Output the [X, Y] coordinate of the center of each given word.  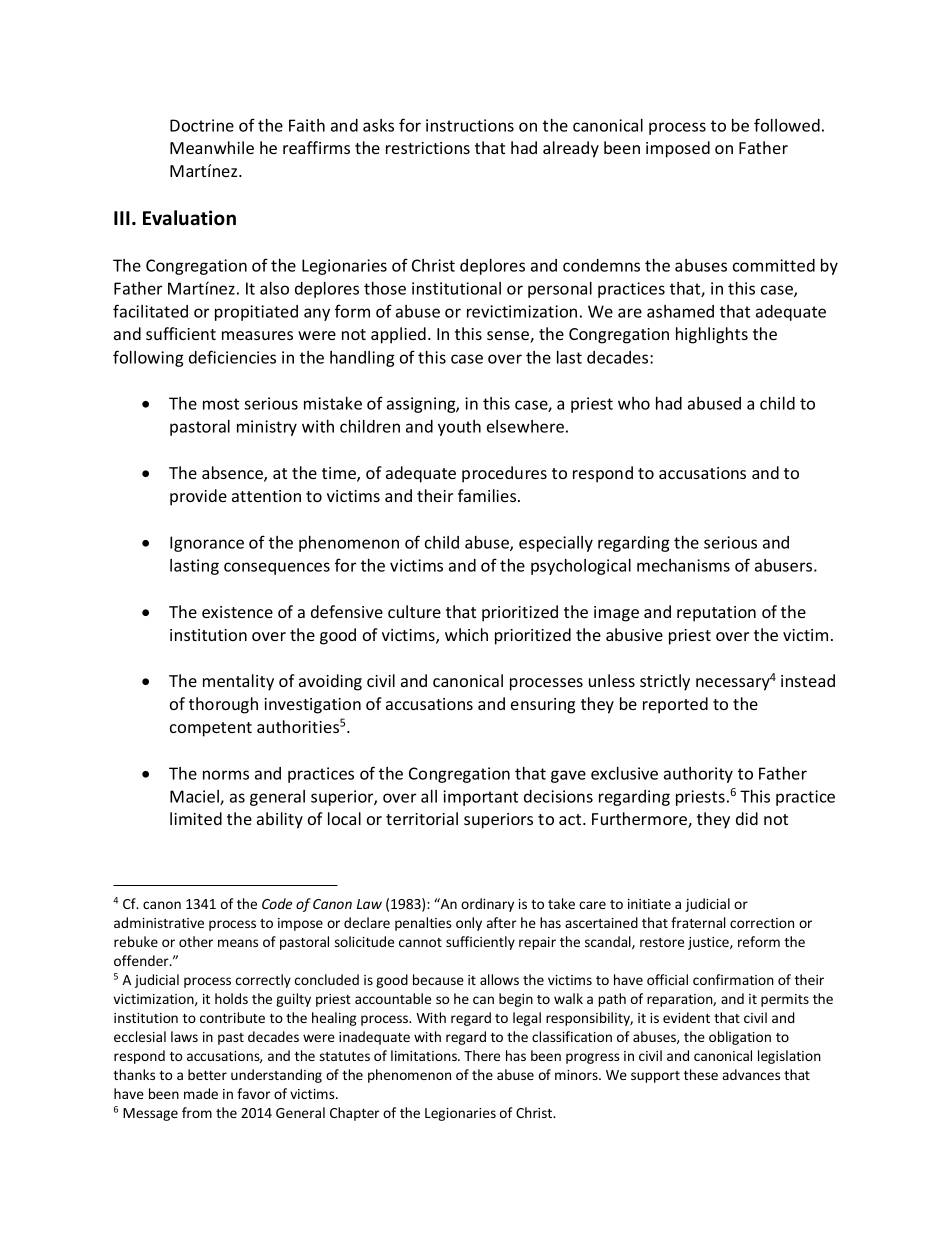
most [221, 404]
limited [196, 818]
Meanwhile [212, 147]
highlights [712, 335]
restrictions [428, 148]
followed [787, 125]
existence [237, 612]
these [701, 1074]
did [747, 818]
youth [459, 428]
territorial [422, 818]
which [466, 634]
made [201, 1093]
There [482, 1055]
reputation [716, 614]
